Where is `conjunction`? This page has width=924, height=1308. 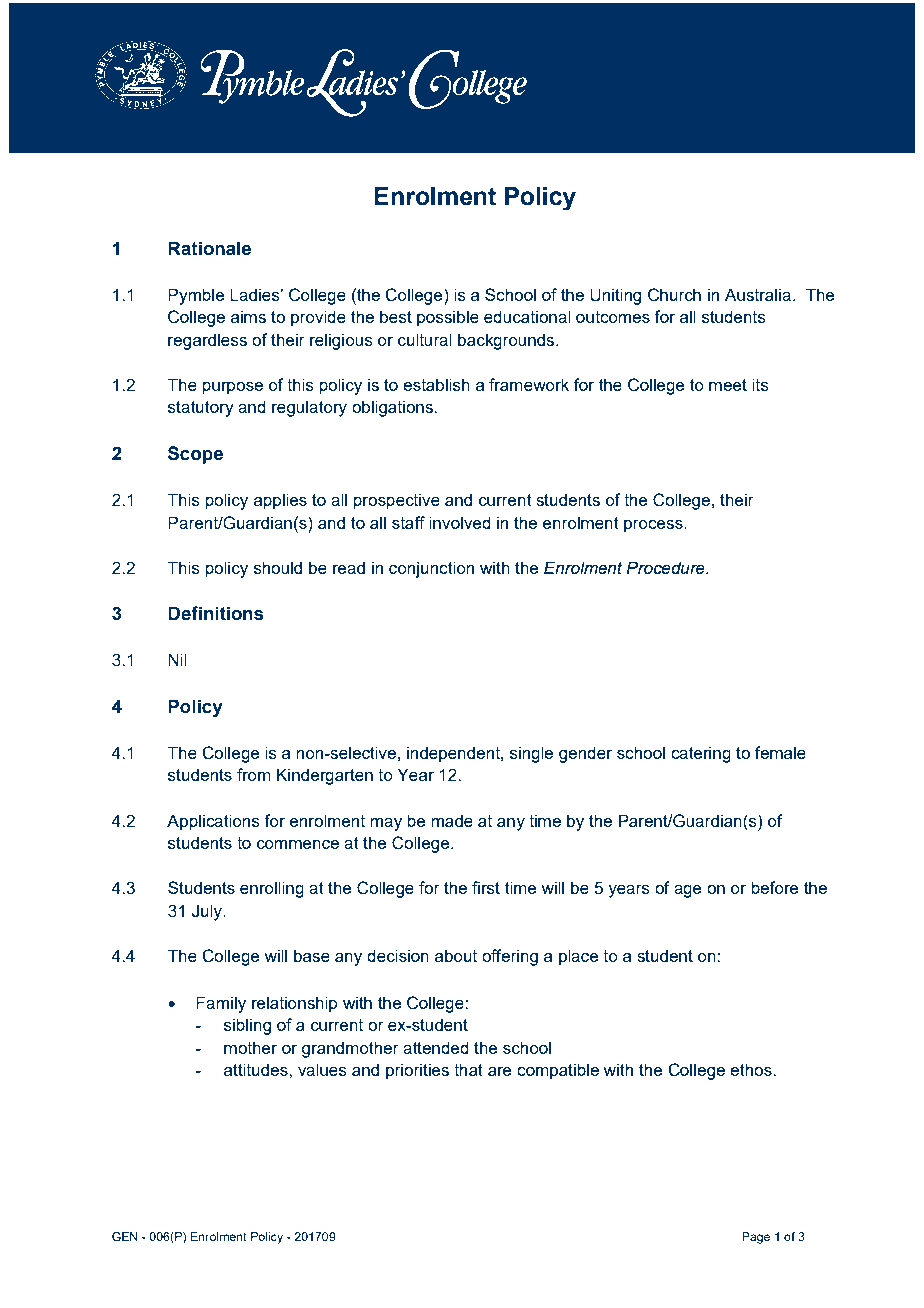 conjunction is located at coordinates (431, 569).
